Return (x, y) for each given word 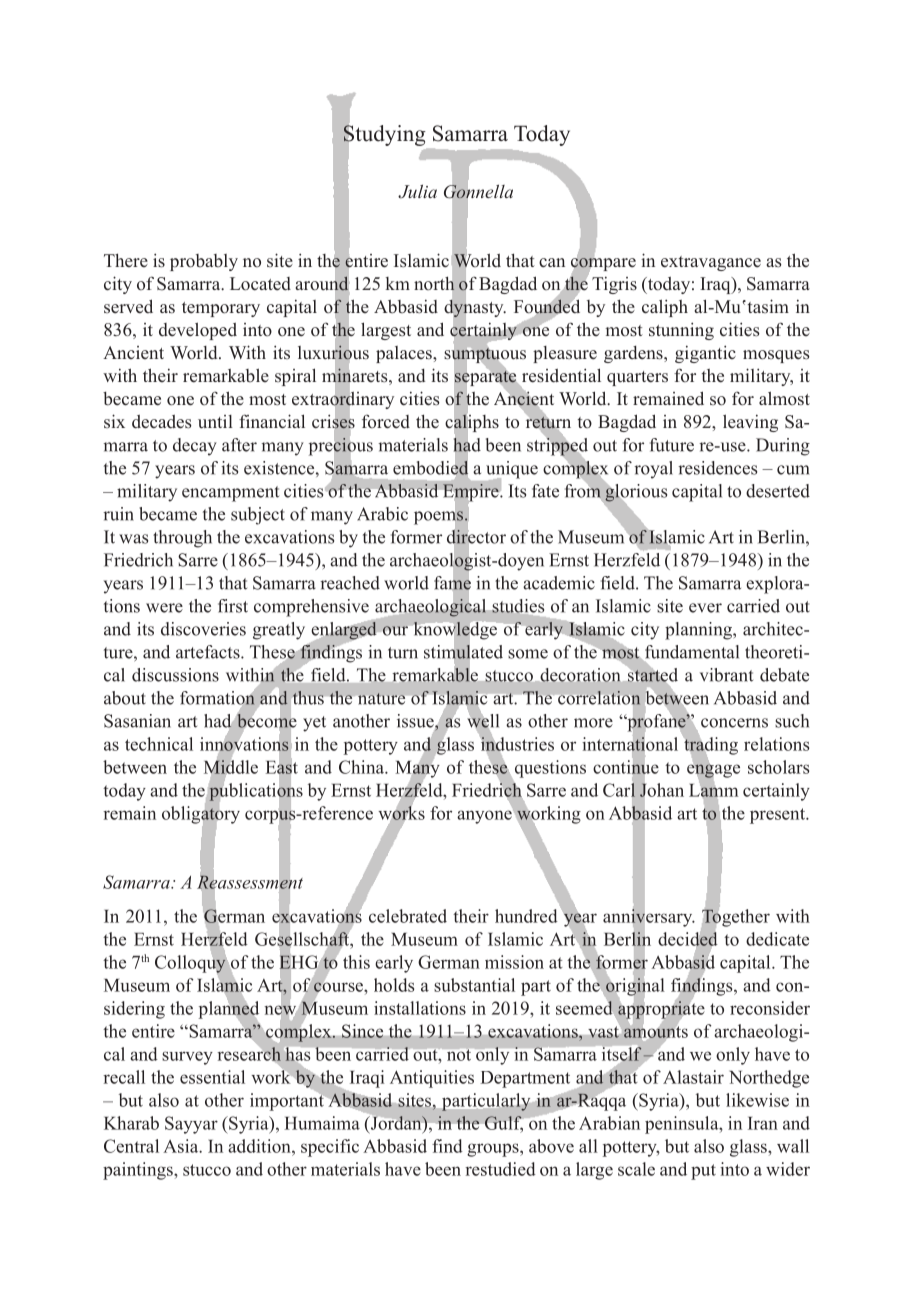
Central (131, 1146)
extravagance (711, 263)
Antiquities (432, 1079)
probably (204, 262)
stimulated (463, 652)
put (703, 1172)
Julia (417, 192)
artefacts (209, 652)
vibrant (726, 675)
